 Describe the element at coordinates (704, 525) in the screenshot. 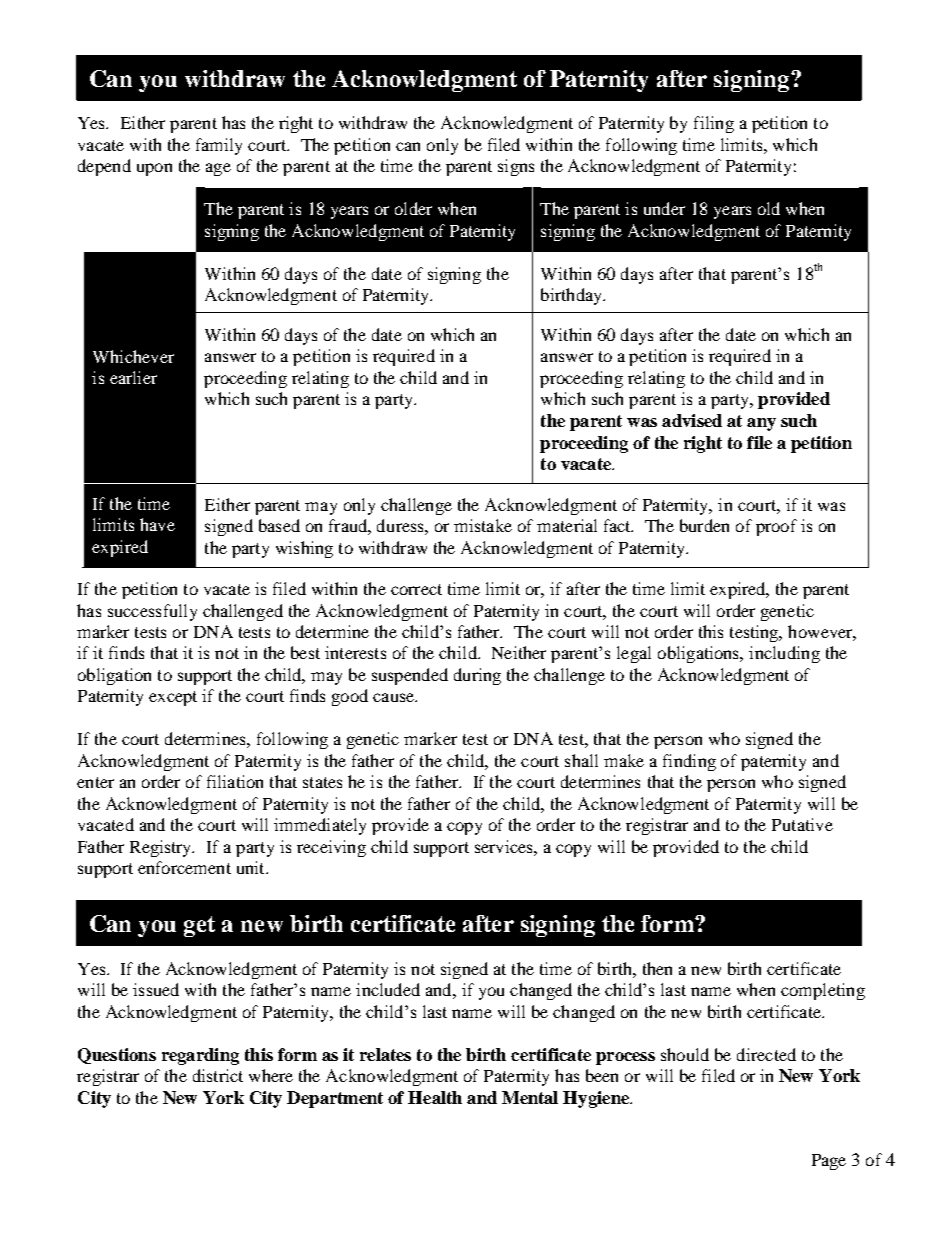

I see `burden` at that location.
